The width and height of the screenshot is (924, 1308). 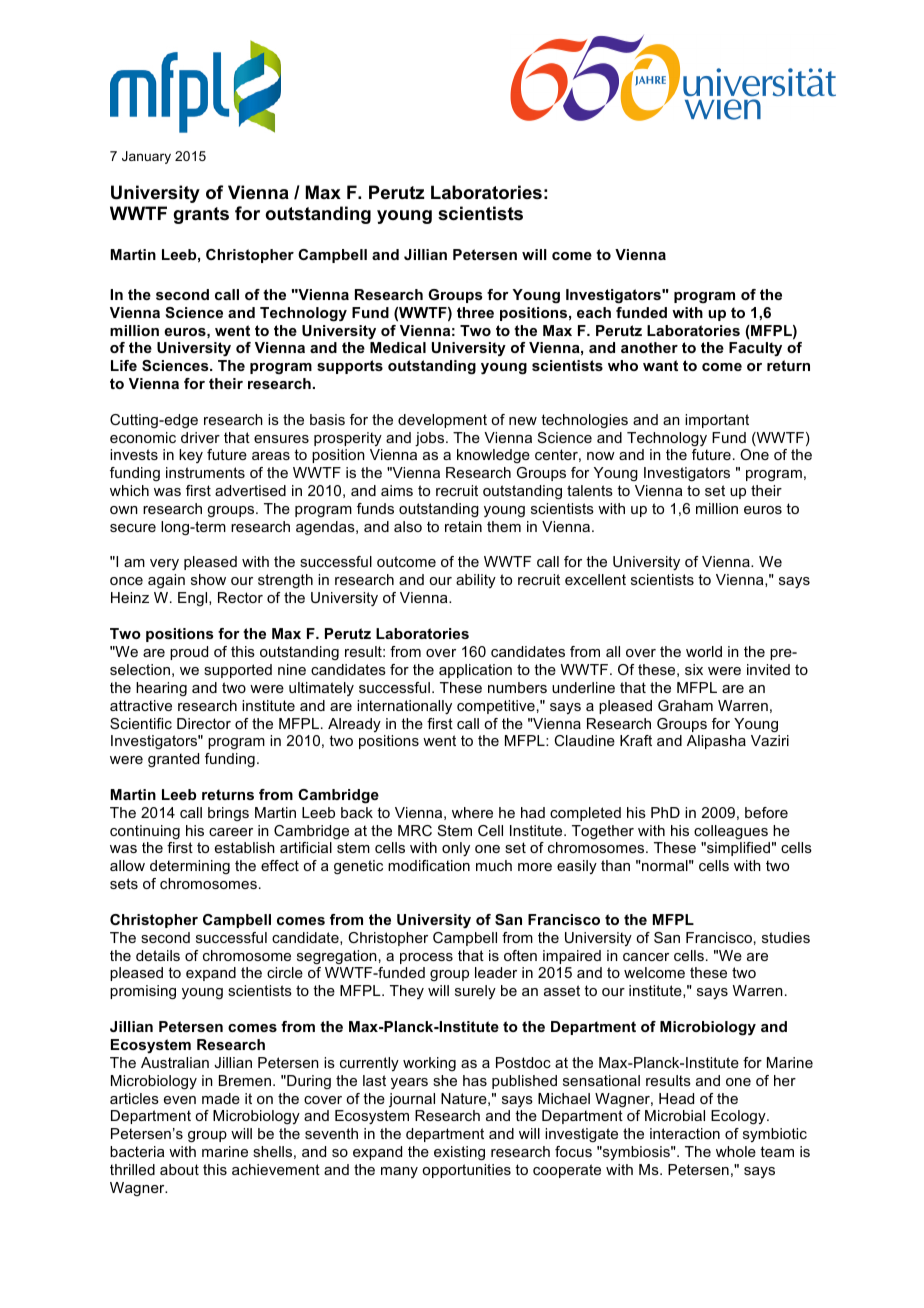 What do you see at coordinates (472, 812) in the screenshot?
I see `where` at bounding box center [472, 812].
